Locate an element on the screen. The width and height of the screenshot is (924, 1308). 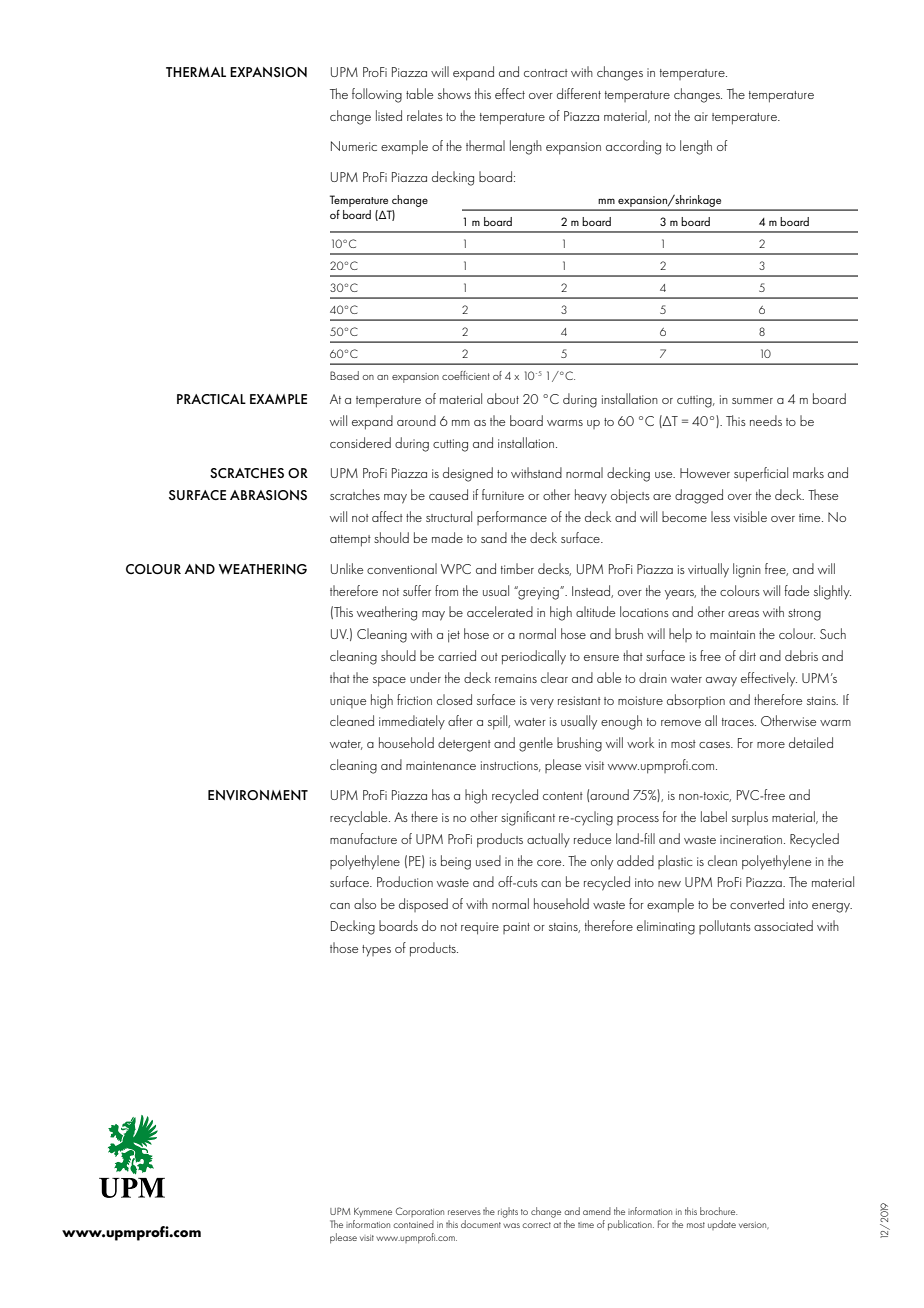
unique is located at coordinates (348, 702).
